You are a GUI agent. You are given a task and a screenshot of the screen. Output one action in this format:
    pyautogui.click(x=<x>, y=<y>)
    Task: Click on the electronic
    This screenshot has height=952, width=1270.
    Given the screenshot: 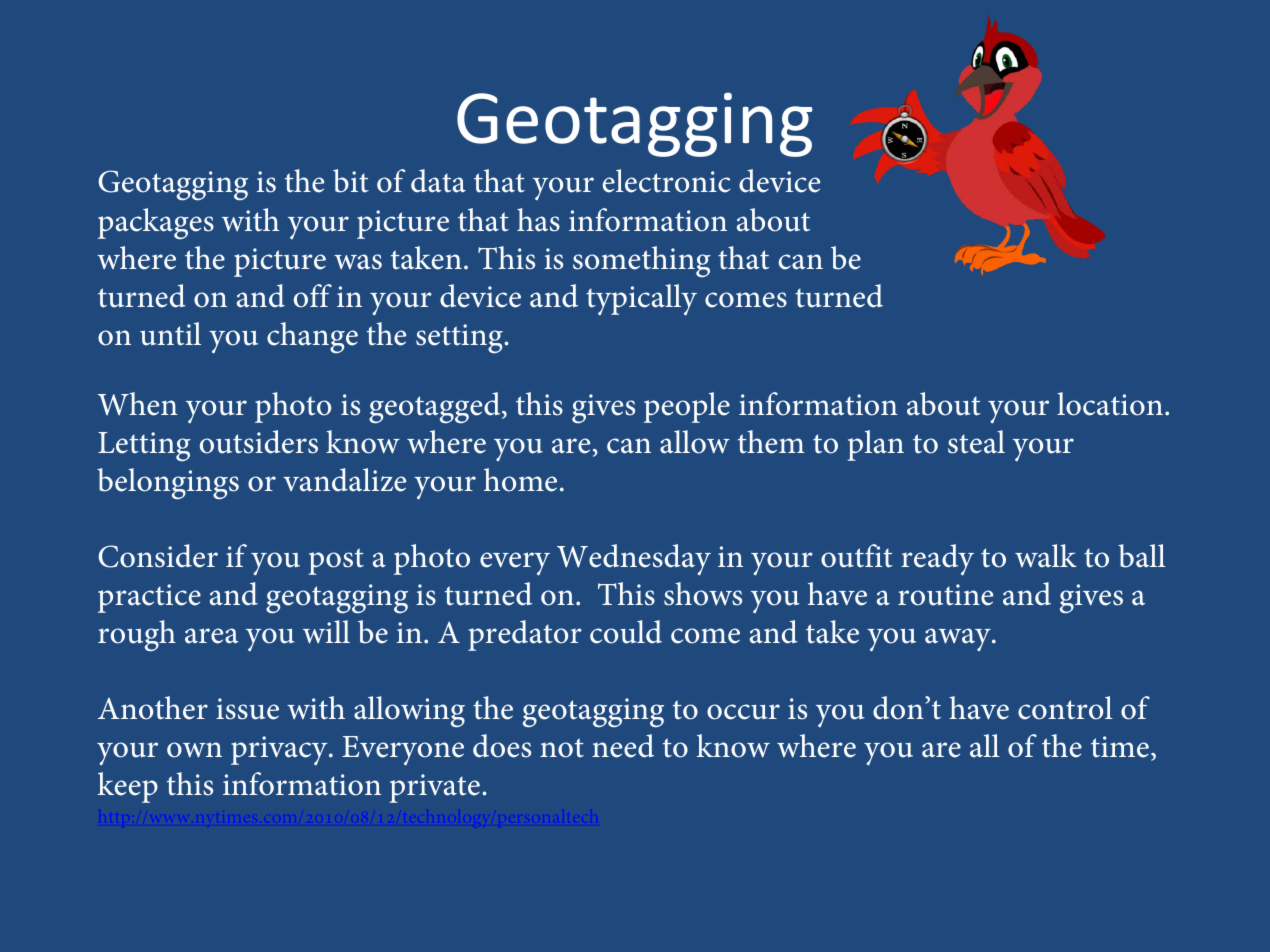 What is the action you would take?
    pyautogui.click(x=666, y=181)
